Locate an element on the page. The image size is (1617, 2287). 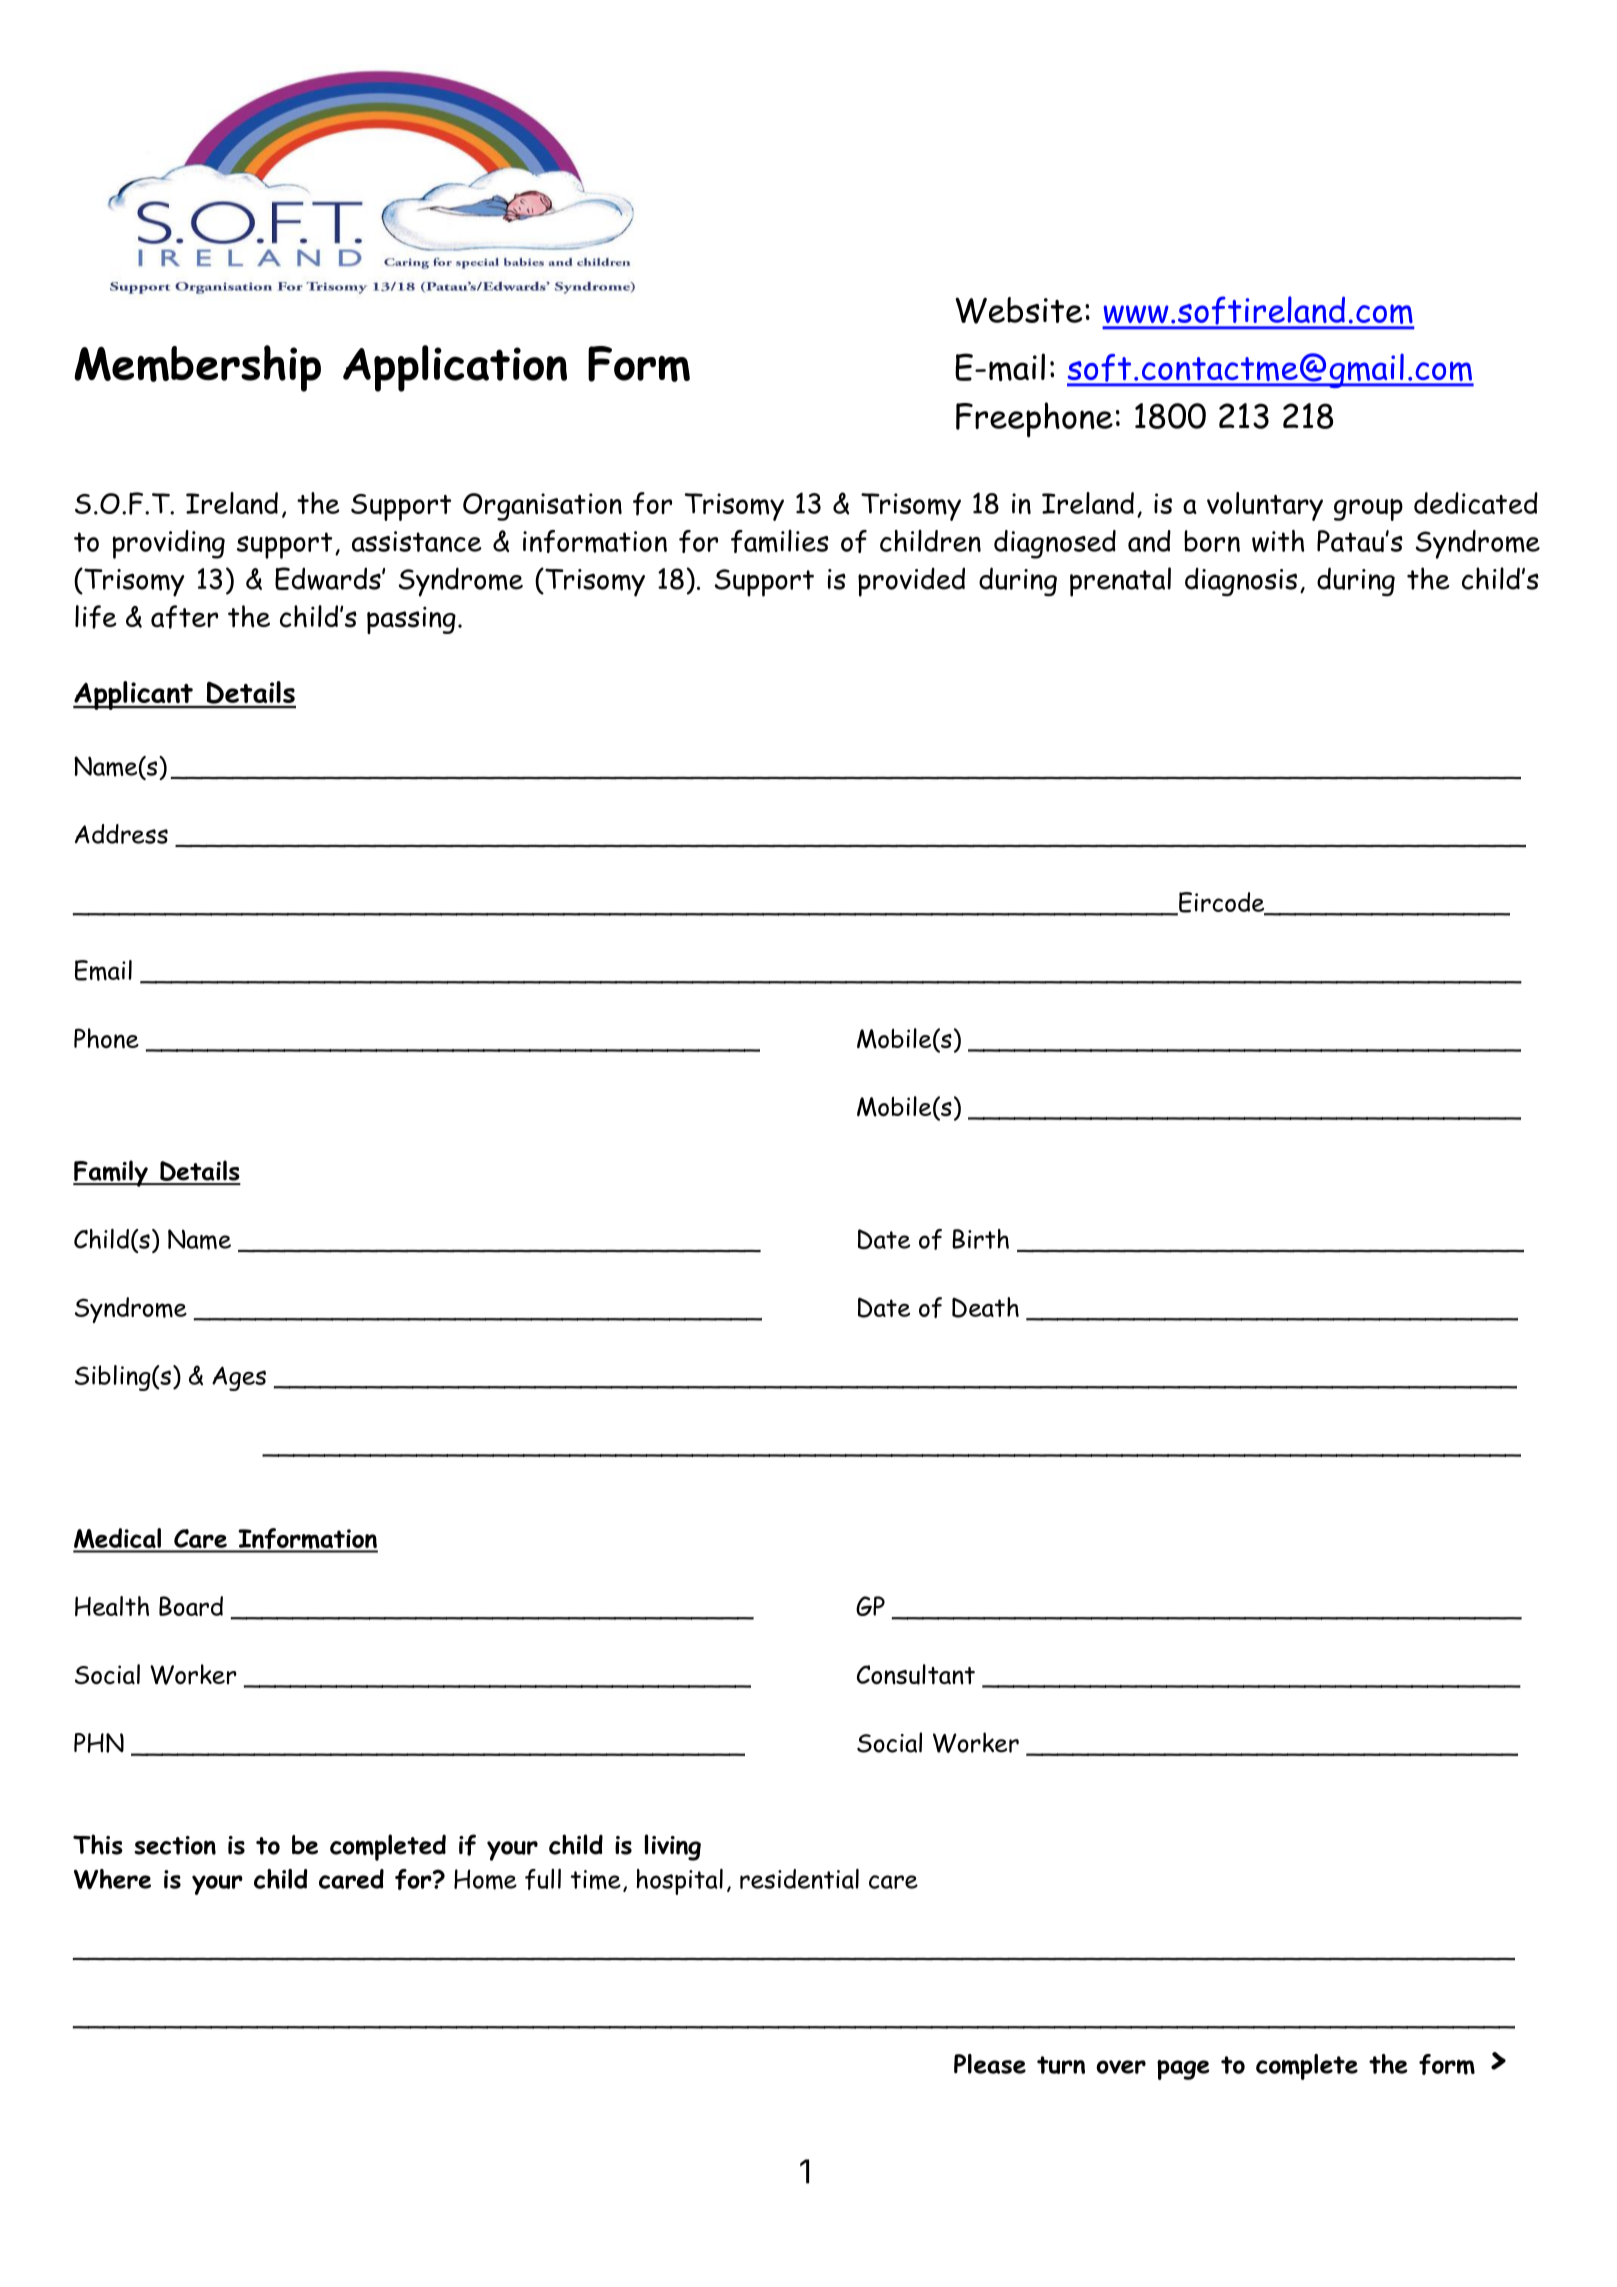
voluntary is located at coordinates (1265, 506).
